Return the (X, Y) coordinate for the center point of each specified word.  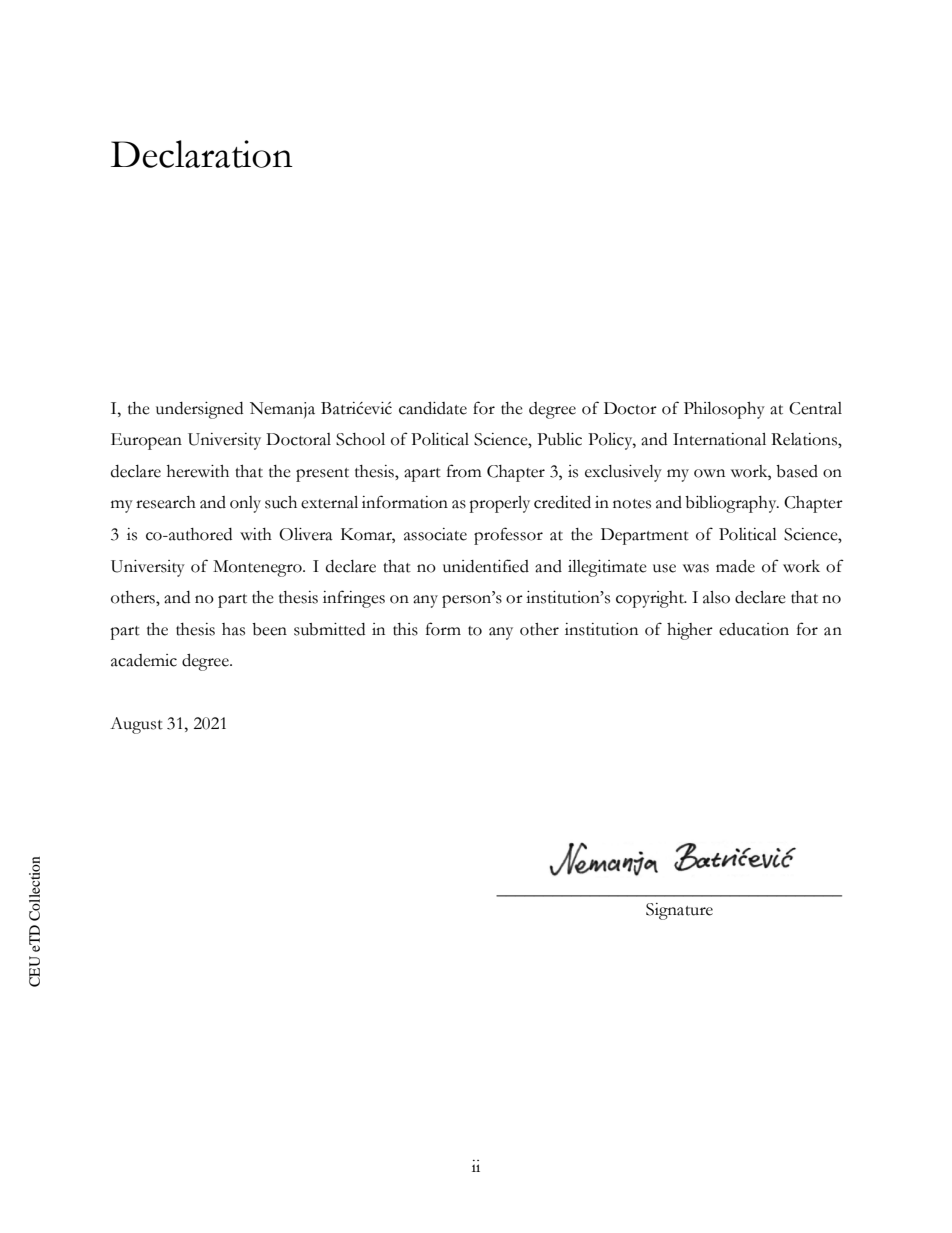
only (245, 504)
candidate (433, 408)
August (136, 725)
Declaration (202, 154)
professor (508, 536)
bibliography (732, 504)
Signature (679, 911)
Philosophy (724, 410)
